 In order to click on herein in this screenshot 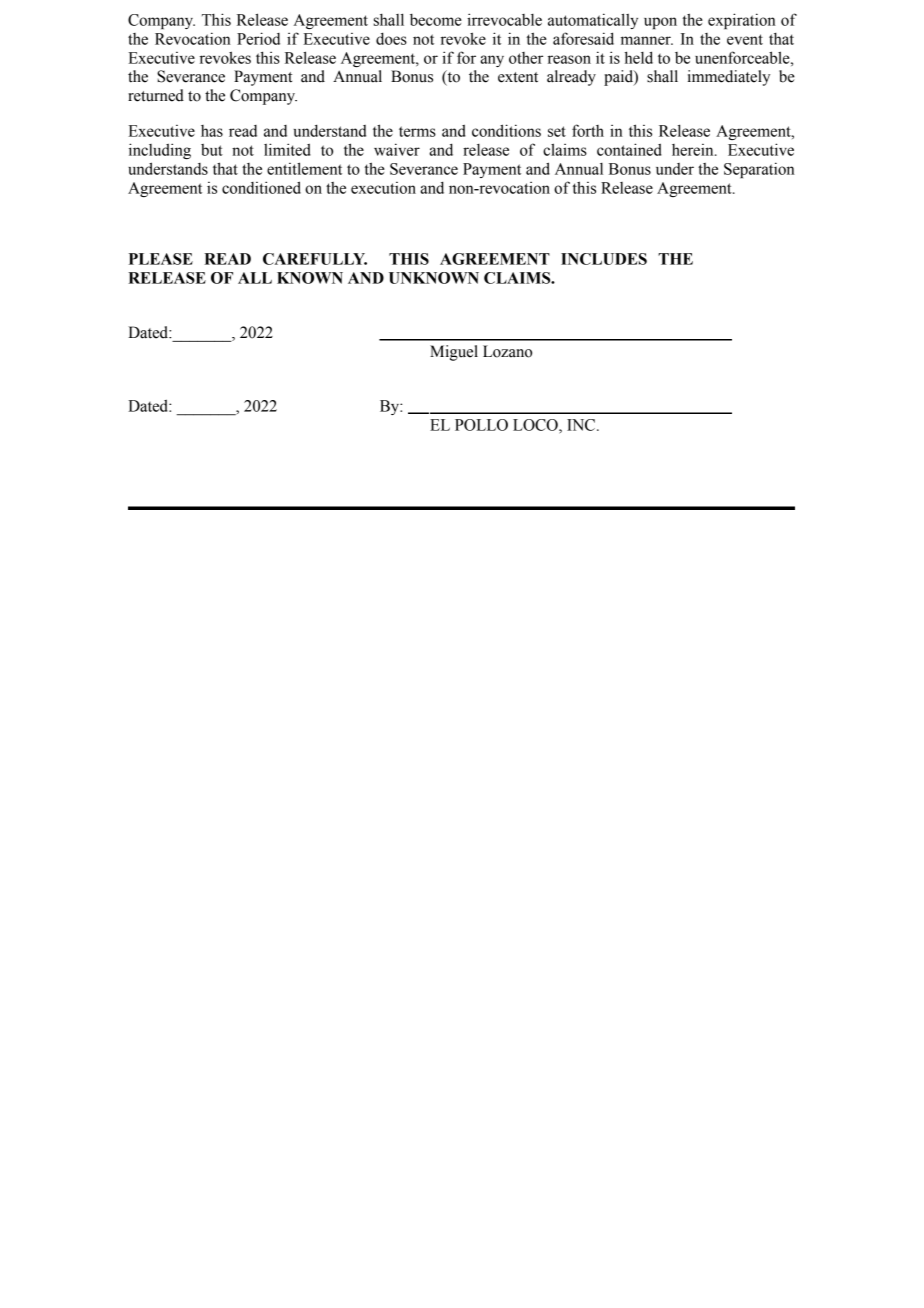, I will do `click(694, 150)`.
